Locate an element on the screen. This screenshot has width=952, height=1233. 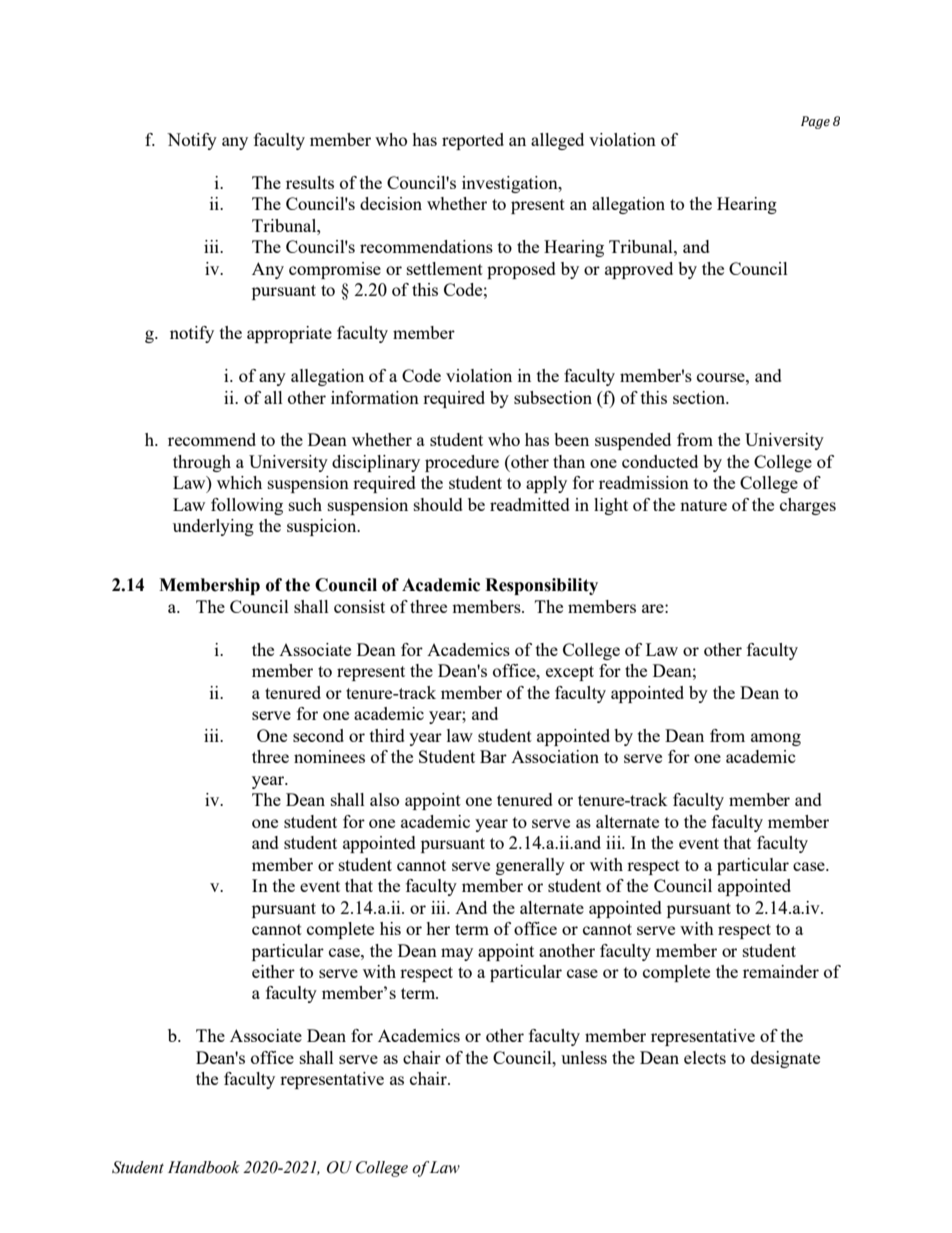
either is located at coordinates (273, 971).
